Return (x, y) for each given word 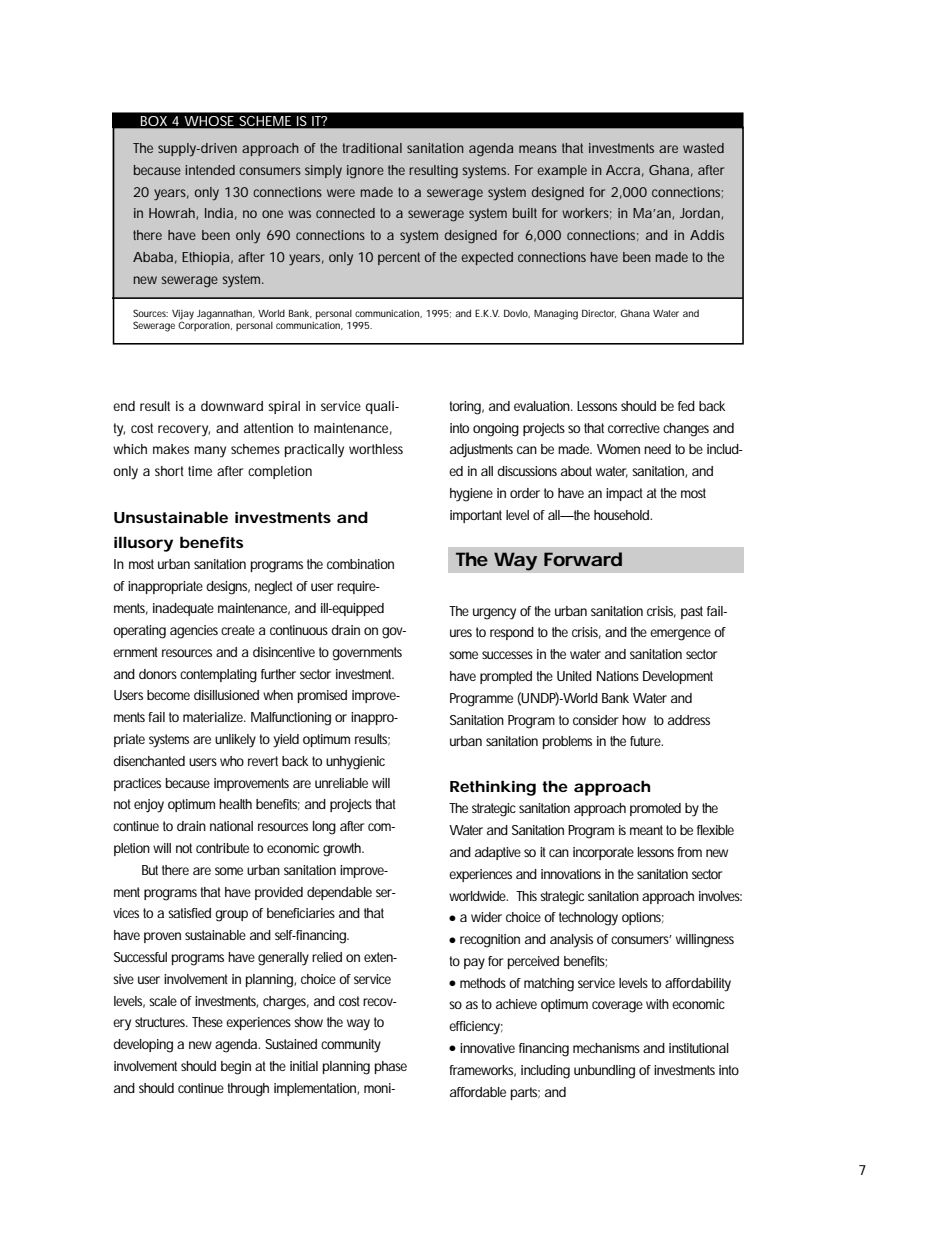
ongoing (496, 430)
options (643, 918)
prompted (506, 677)
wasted (703, 148)
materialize (214, 717)
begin (236, 1068)
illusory (143, 544)
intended (210, 170)
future (646, 741)
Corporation (205, 325)
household (623, 515)
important (476, 516)
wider (486, 917)
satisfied (189, 913)
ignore (365, 172)
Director (599, 313)
